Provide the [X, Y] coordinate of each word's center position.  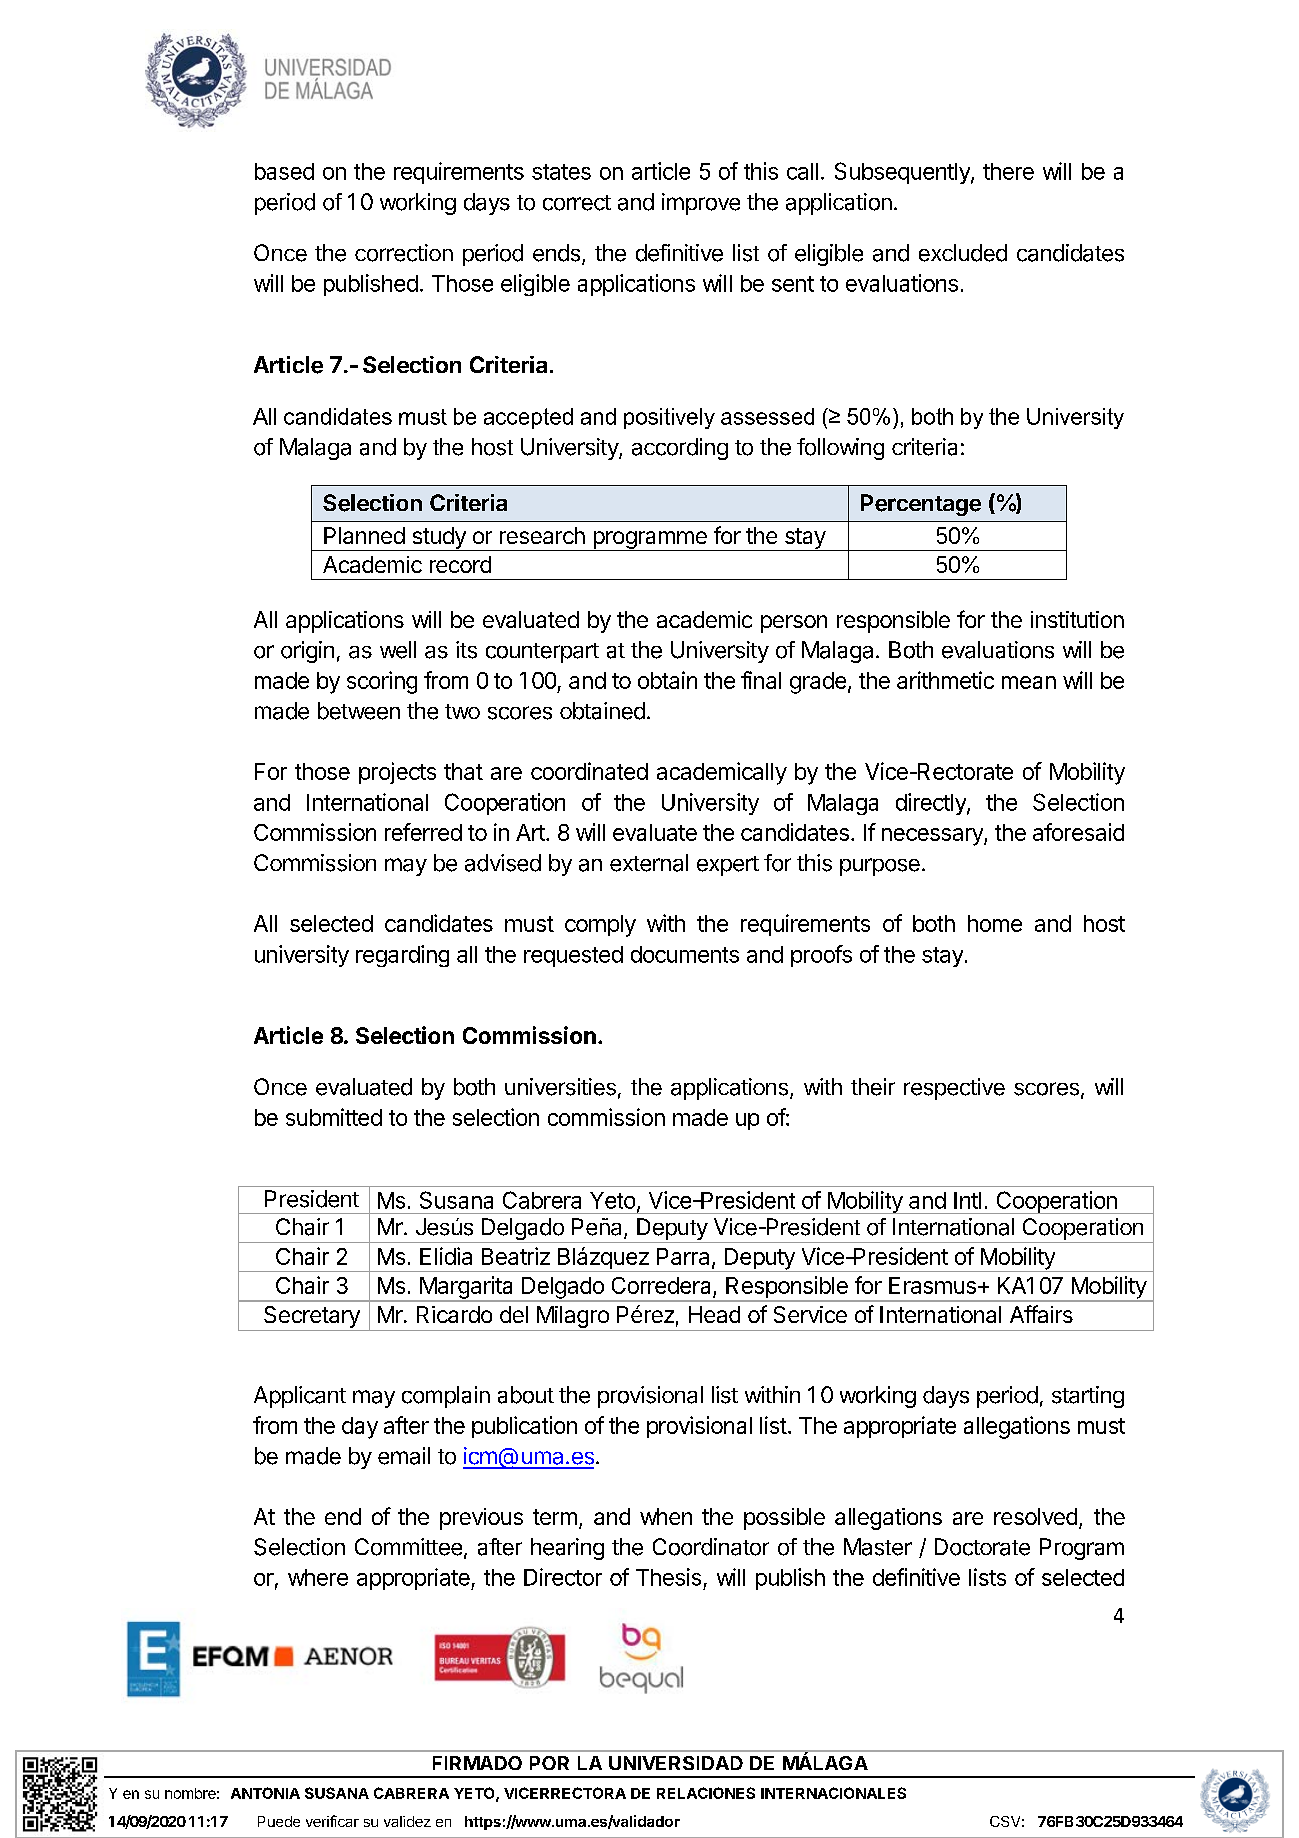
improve [701, 204]
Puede [279, 1821]
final [761, 680]
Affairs [1041, 1314]
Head [714, 1314]
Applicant [300, 1397]
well [398, 650]
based [284, 171]
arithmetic [945, 680]
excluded [963, 253]
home [995, 923]
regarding [402, 956]
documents [685, 954]
